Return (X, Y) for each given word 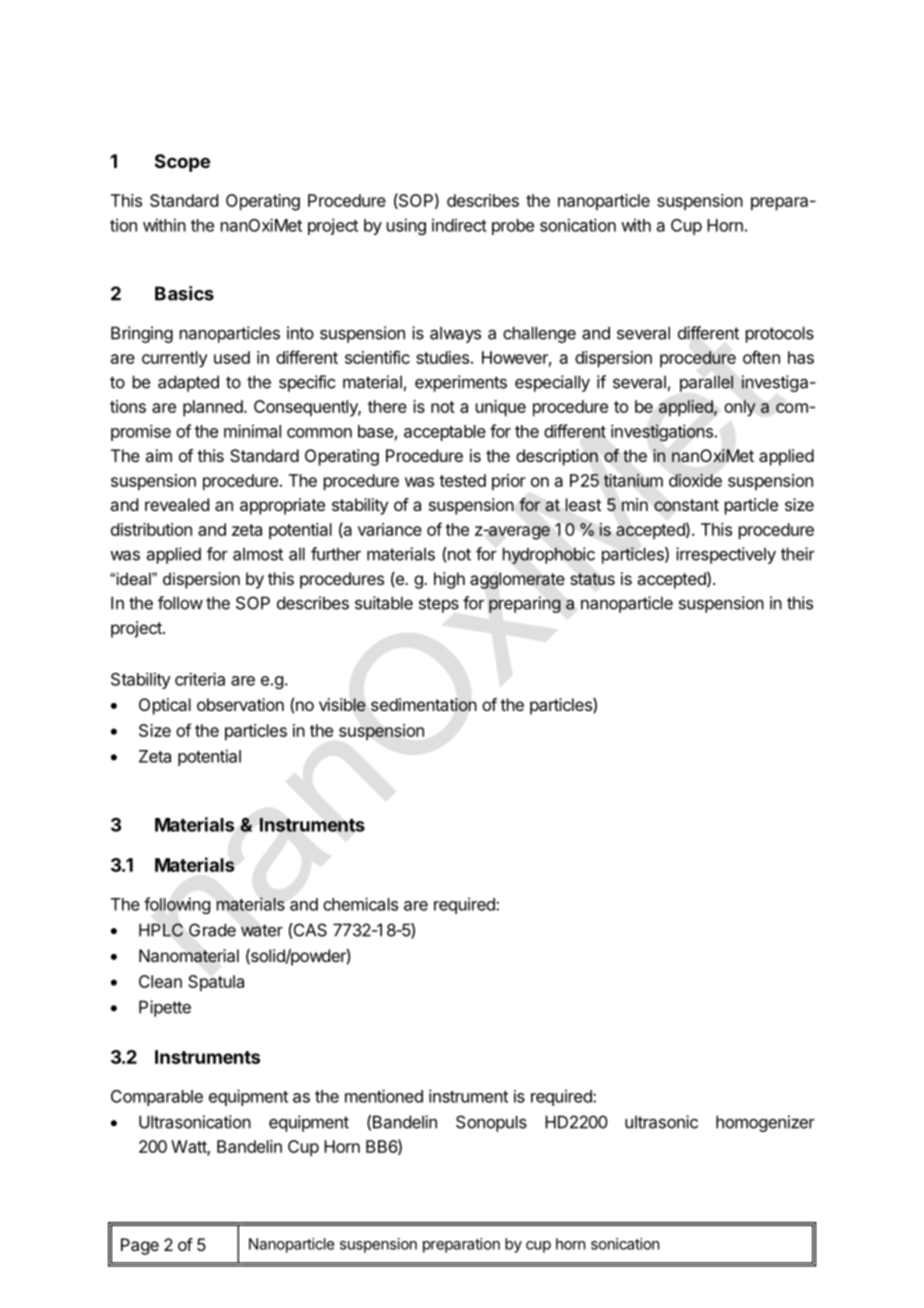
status (592, 579)
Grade (212, 930)
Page (140, 1246)
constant (686, 505)
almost (258, 554)
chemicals (360, 904)
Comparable (157, 1098)
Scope (182, 163)
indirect (459, 225)
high (449, 580)
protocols (780, 334)
